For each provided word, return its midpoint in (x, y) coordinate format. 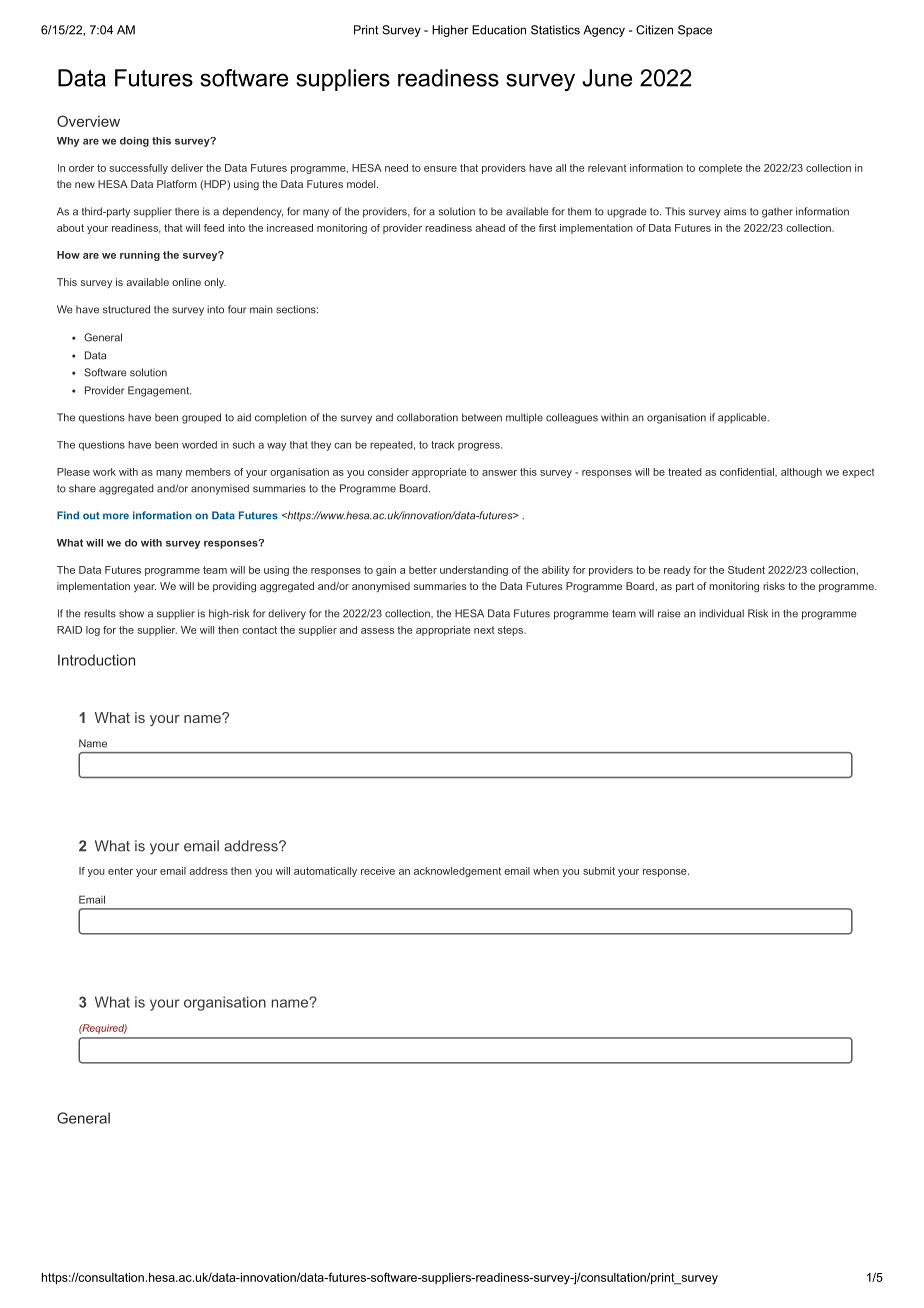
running (140, 256)
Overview (88, 121)
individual (721, 613)
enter (120, 871)
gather (777, 212)
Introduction (96, 660)
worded (199, 445)
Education (499, 30)
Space (695, 31)
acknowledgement (457, 872)
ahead (490, 228)
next (484, 630)
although (801, 473)
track (442, 445)
